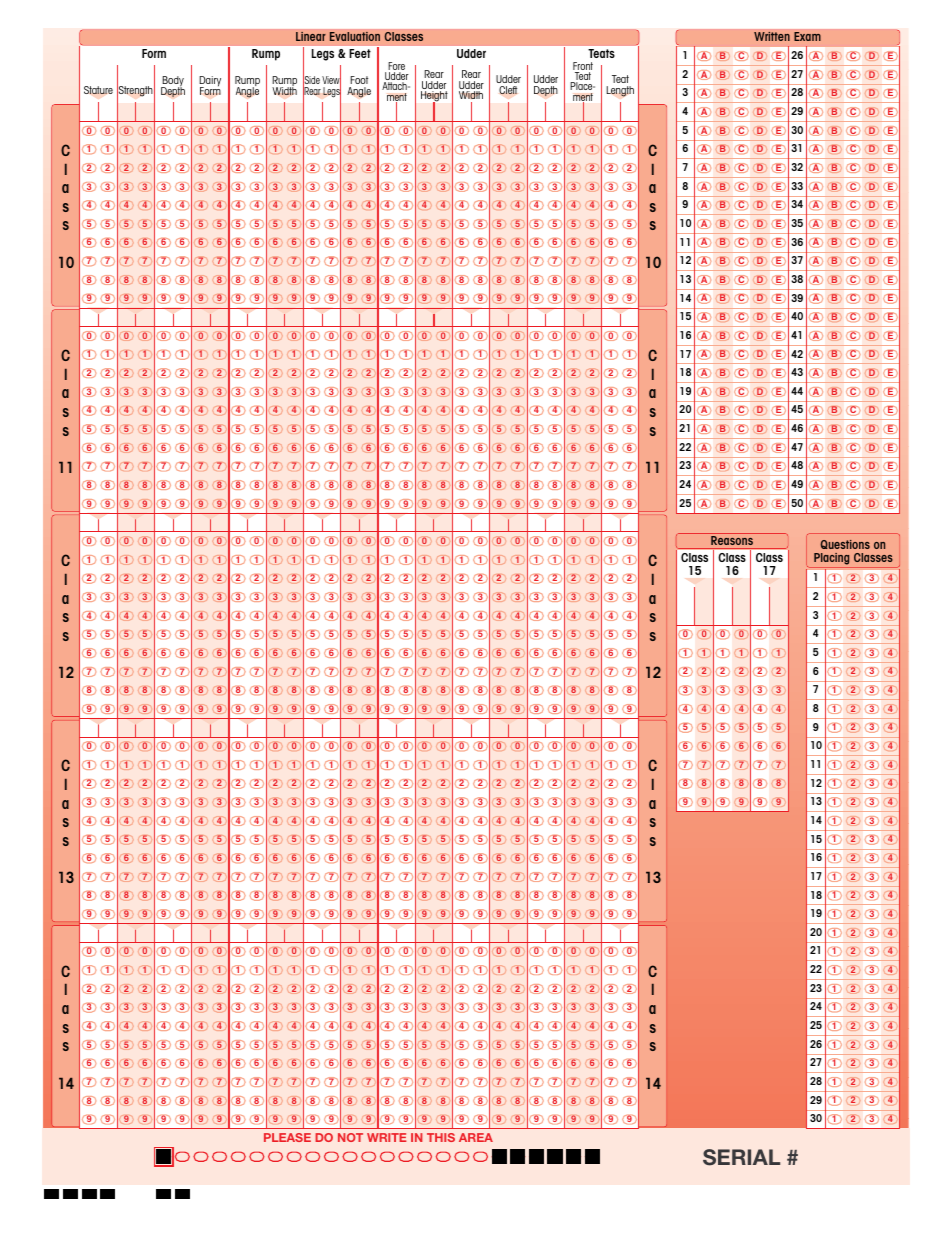  I want to click on AREA, so click(476, 1137).
